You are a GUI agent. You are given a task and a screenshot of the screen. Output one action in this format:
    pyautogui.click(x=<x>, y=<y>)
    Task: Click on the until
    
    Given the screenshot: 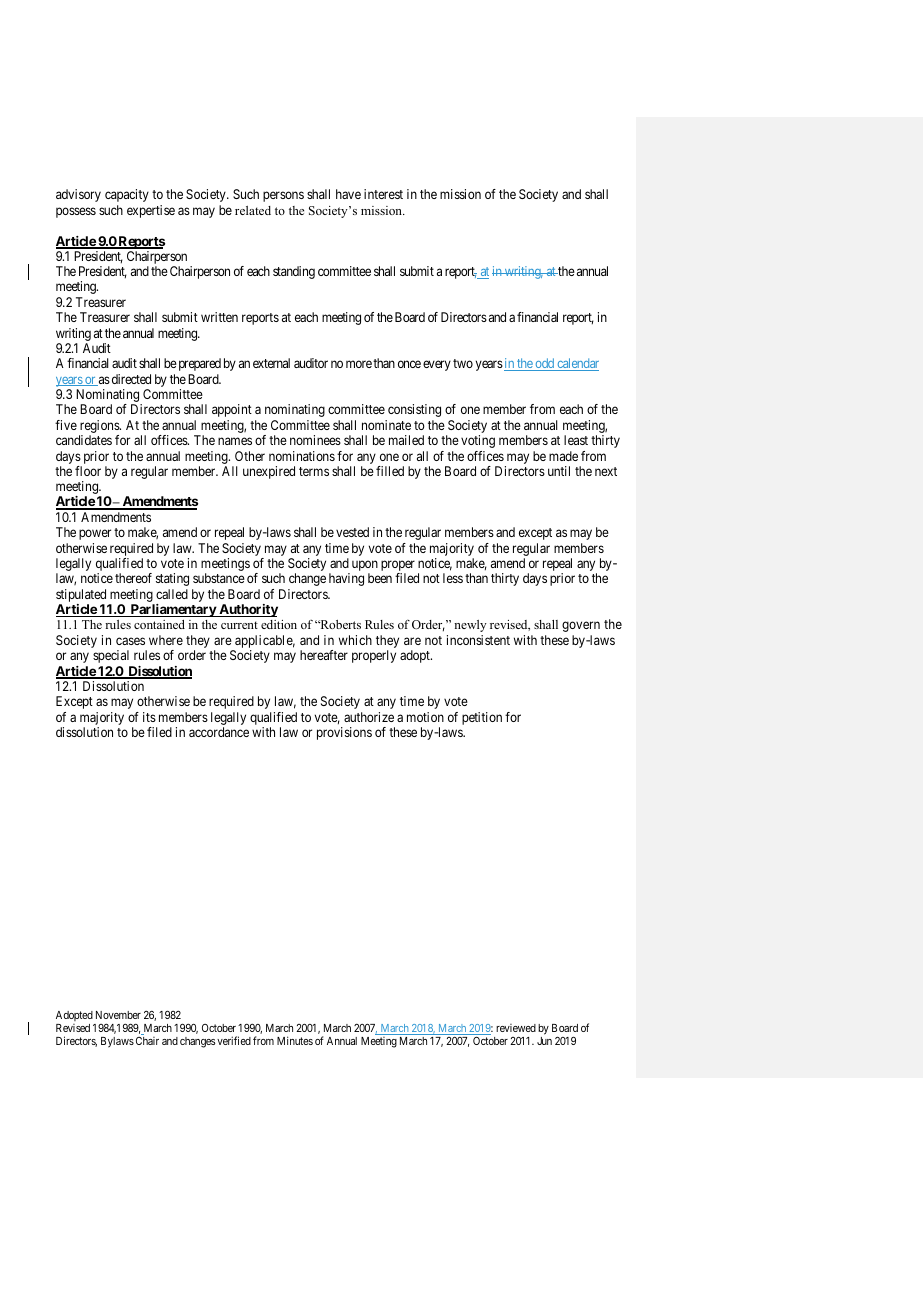 What is the action you would take?
    pyautogui.click(x=559, y=471)
